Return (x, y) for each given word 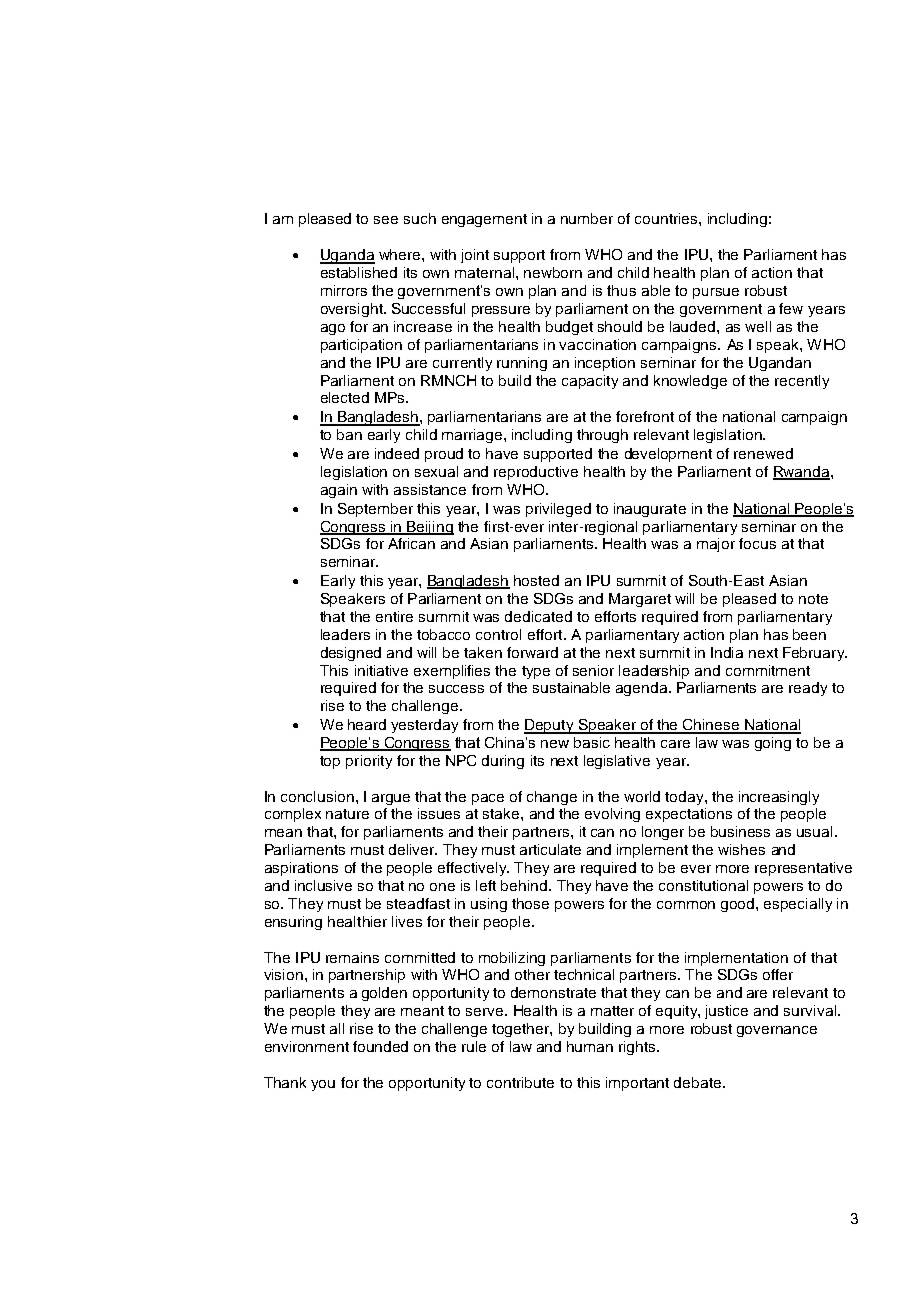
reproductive (536, 473)
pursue (716, 293)
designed (351, 654)
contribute (520, 1082)
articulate (550, 849)
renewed (763, 453)
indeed (397, 453)
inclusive (323, 885)
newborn (553, 272)
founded (380, 1046)
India (727, 652)
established (359, 272)
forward (532, 652)
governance (777, 1031)
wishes (741, 849)
